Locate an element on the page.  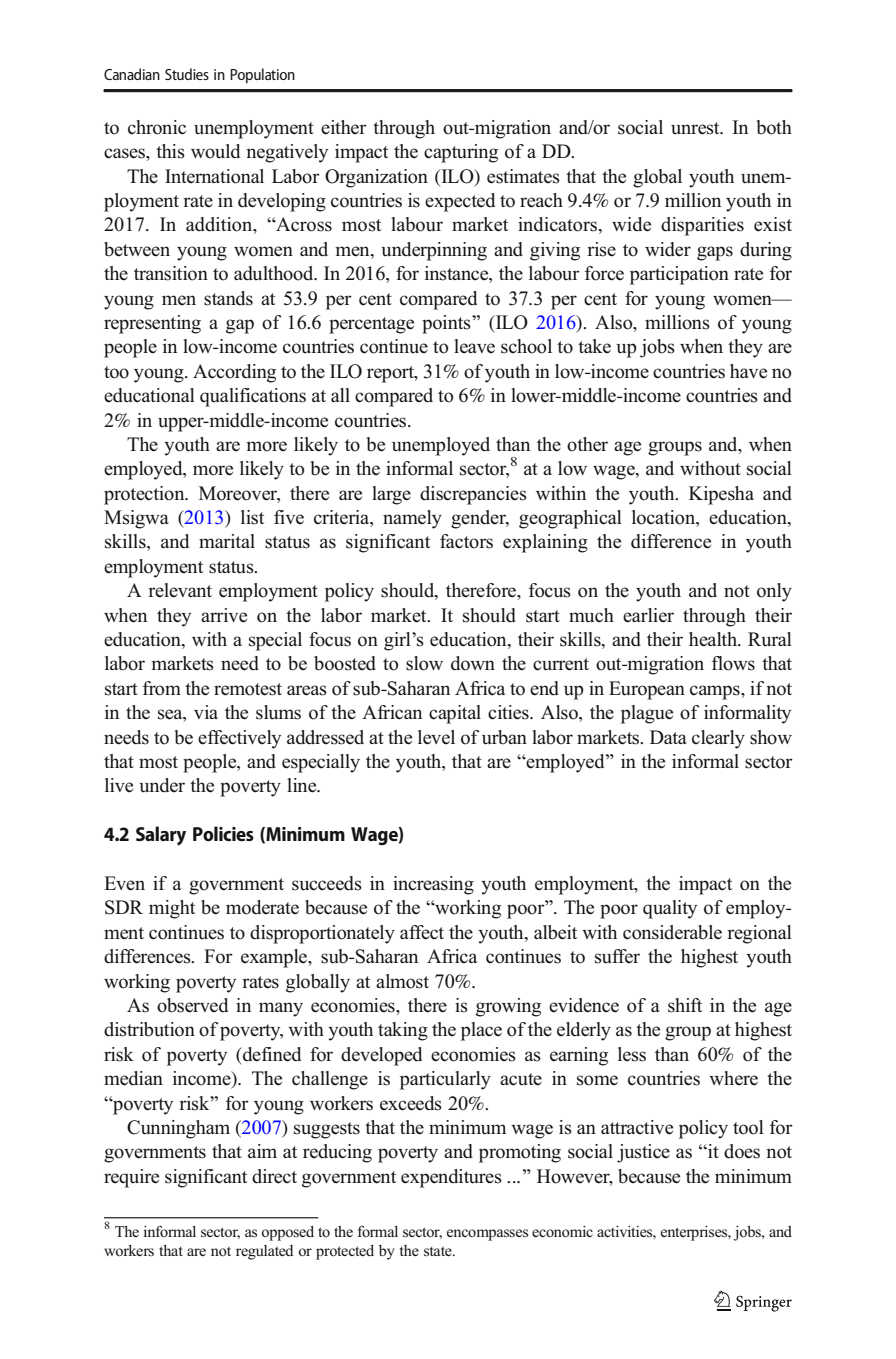
state is located at coordinates (439, 1251).
